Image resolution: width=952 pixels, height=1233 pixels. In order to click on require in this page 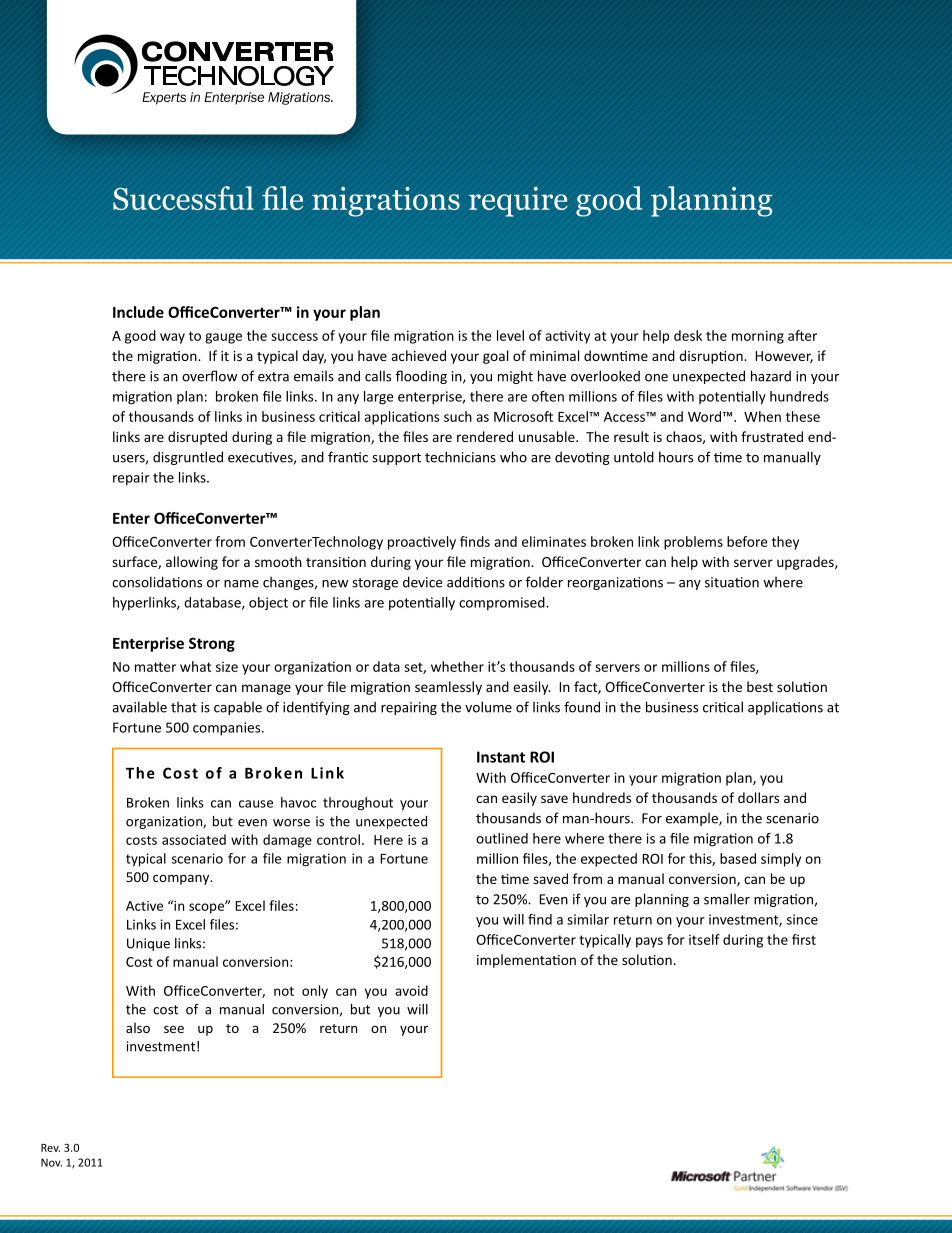, I will do `click(518, 202)`.
